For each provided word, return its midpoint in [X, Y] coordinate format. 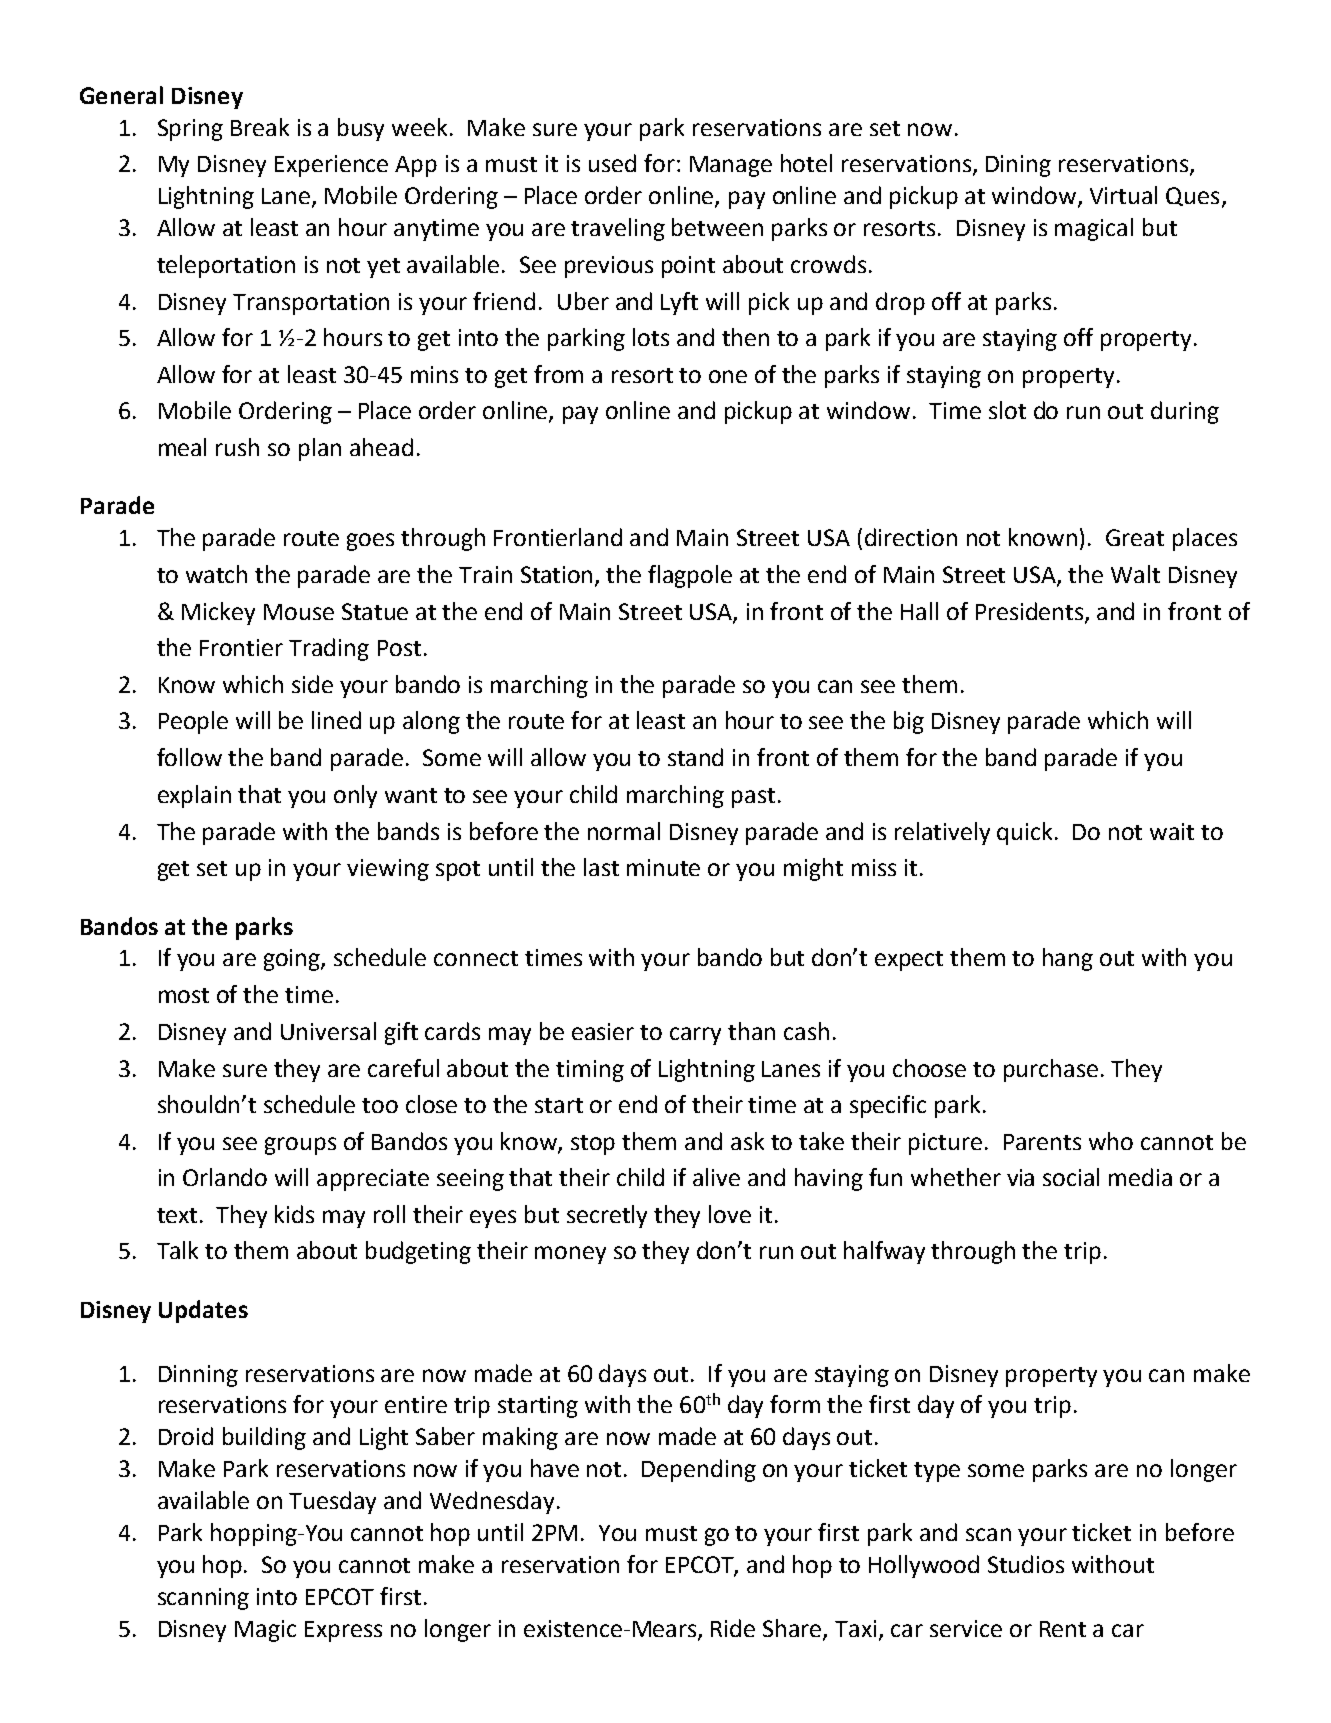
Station [558, 576]
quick [1026, 833]
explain [194, 796]
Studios [1026, 1564]
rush [237, 447]
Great [1135, 537]
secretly [607, 1216]
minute [663, 867]
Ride [733, 1628]
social [1071, 1177]
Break [260, 127]
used [612, 163]
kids [294, 1214]
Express [343, 1631]
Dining [1018, 166]
